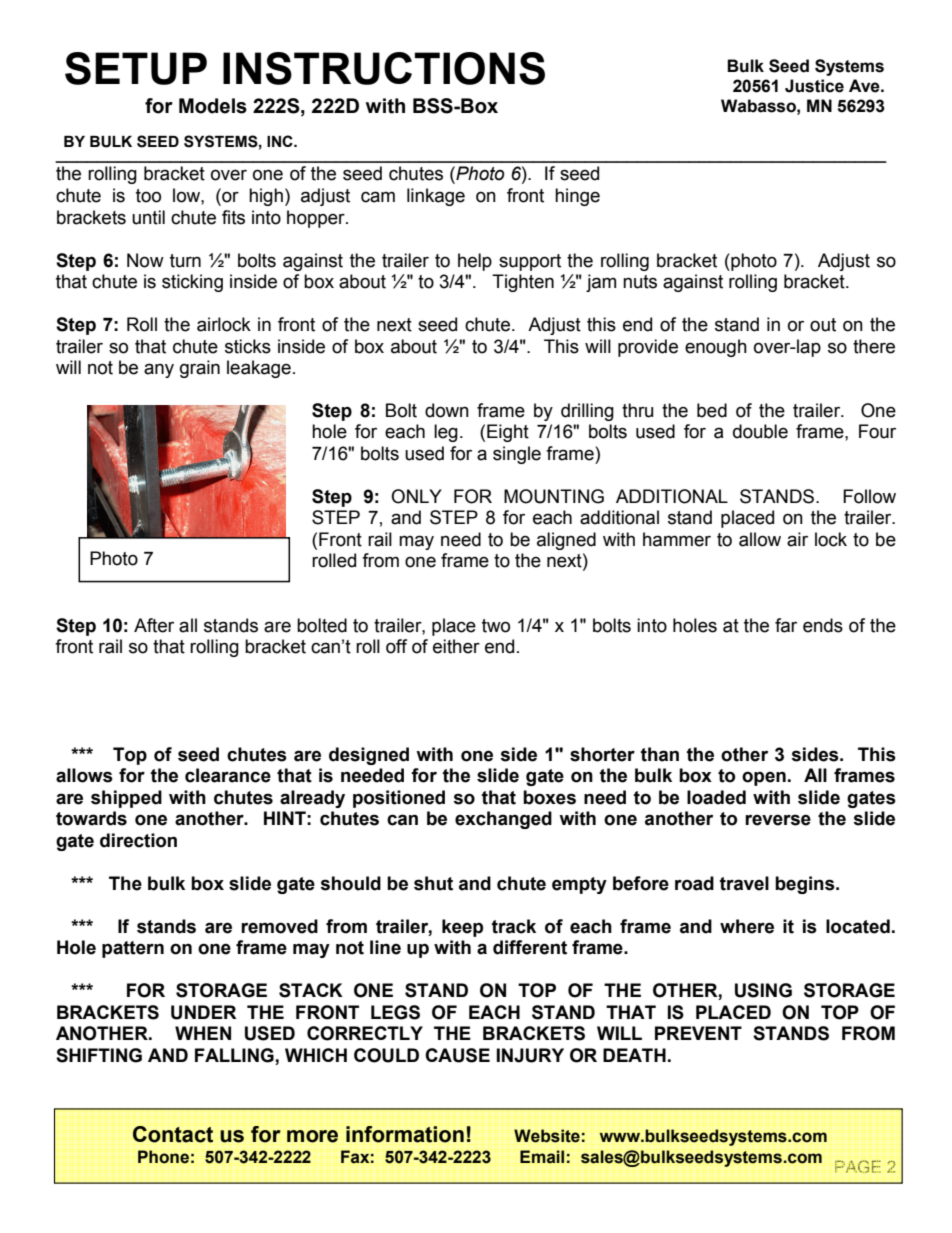 The image size is (952, 1233). Describe the element at coordinates (786, 625) in the page. I see `far` at that location.
